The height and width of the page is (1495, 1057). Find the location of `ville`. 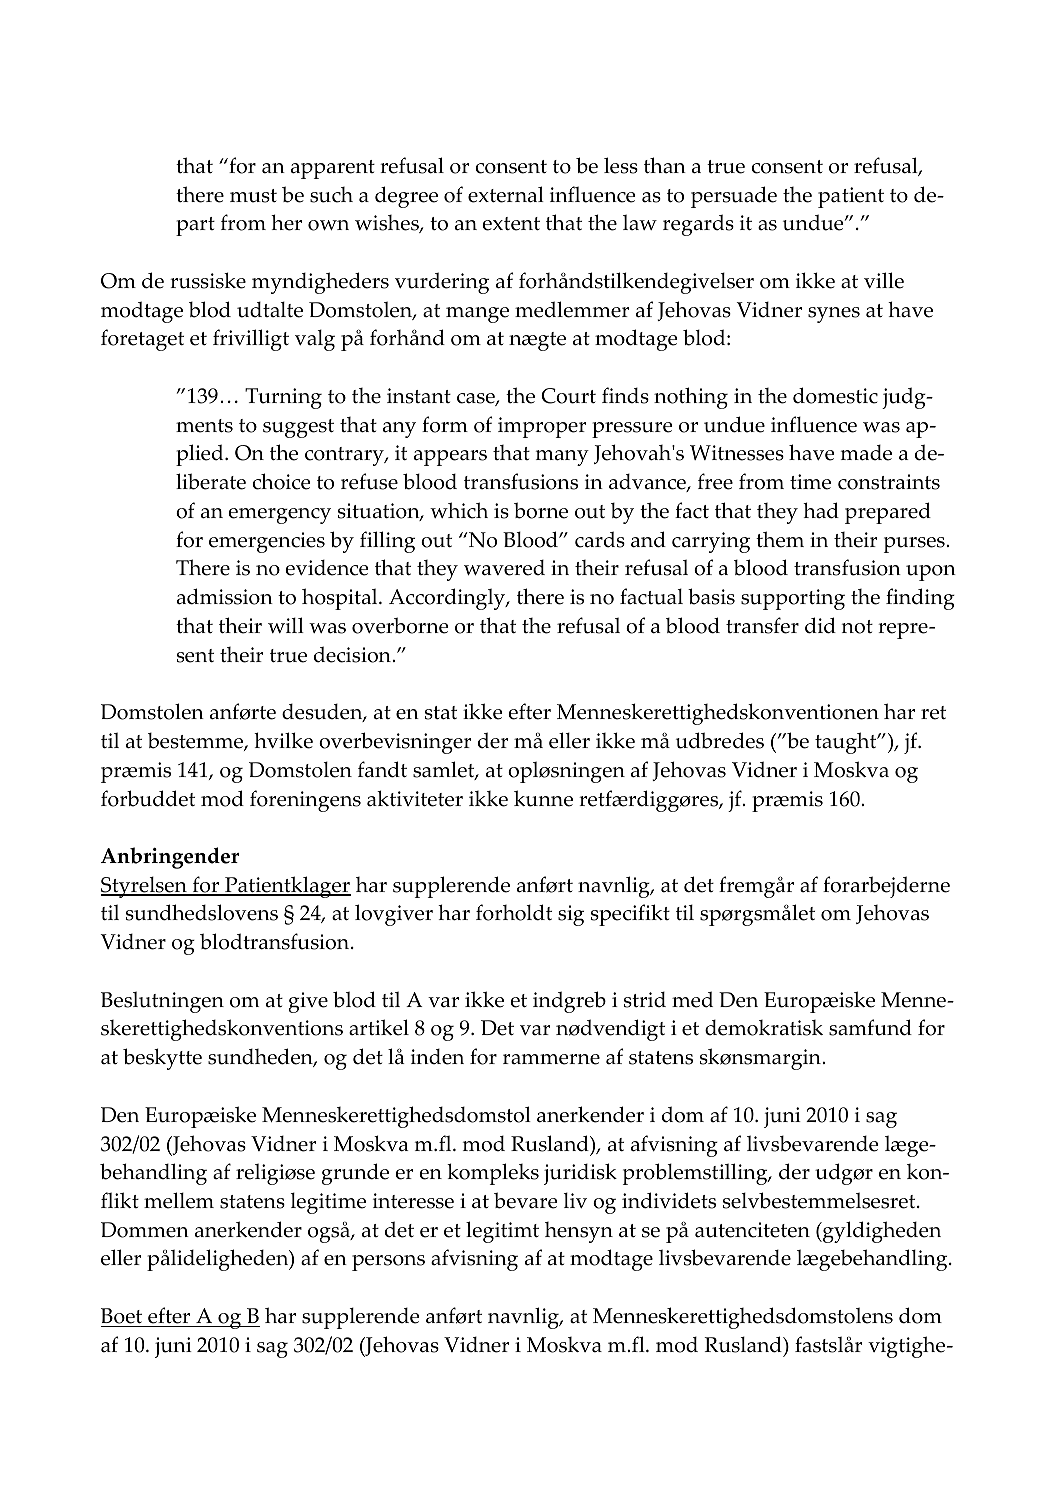

ville is located at coordinates (884, 280).
